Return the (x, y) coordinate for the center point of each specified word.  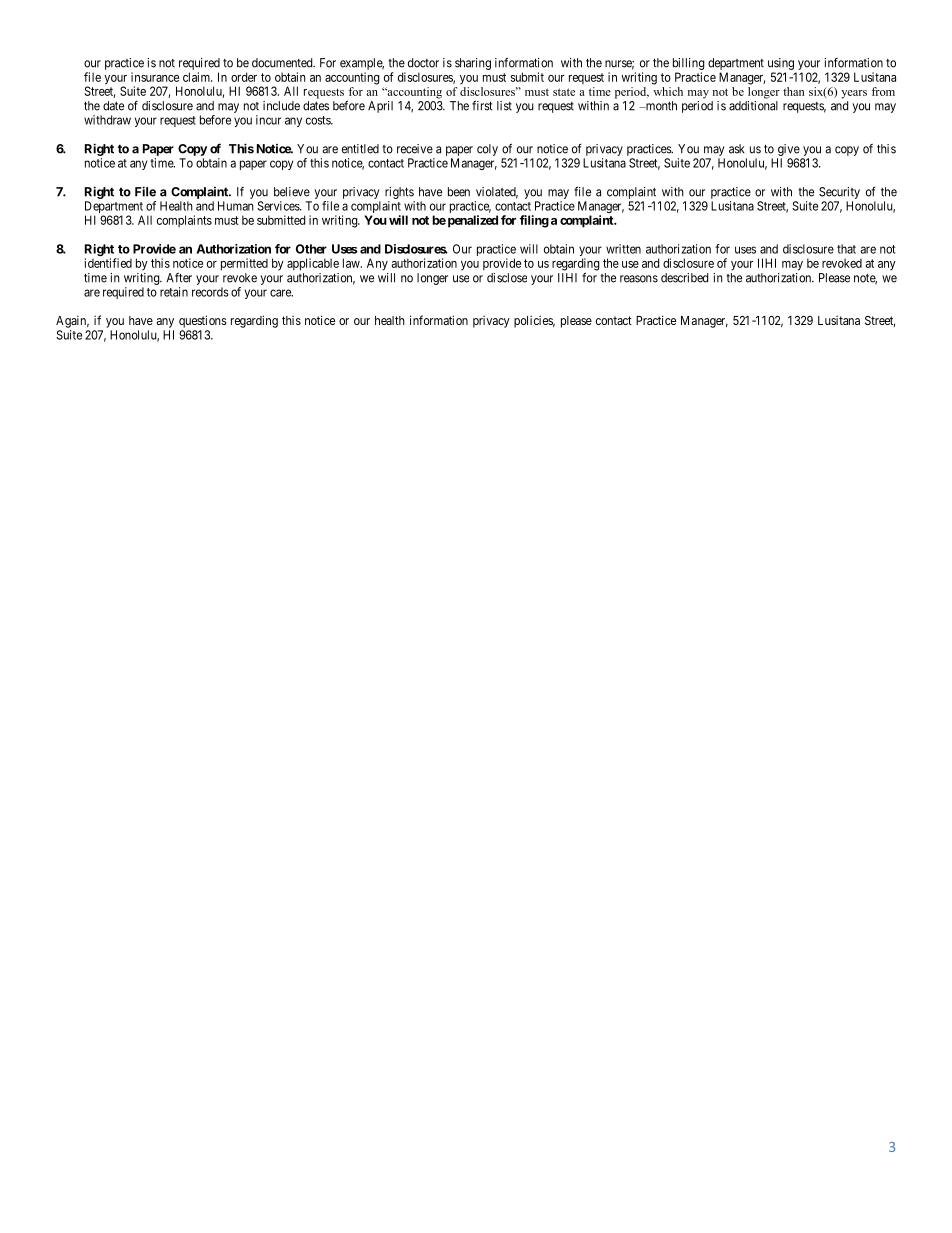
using (781, 64)
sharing (473, 64)
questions (203, 321)
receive (415, 149)
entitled (360, 149)
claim (197, 77)
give (789, 150)
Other (311, 249)
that (846, 249)
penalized (473, 221)
